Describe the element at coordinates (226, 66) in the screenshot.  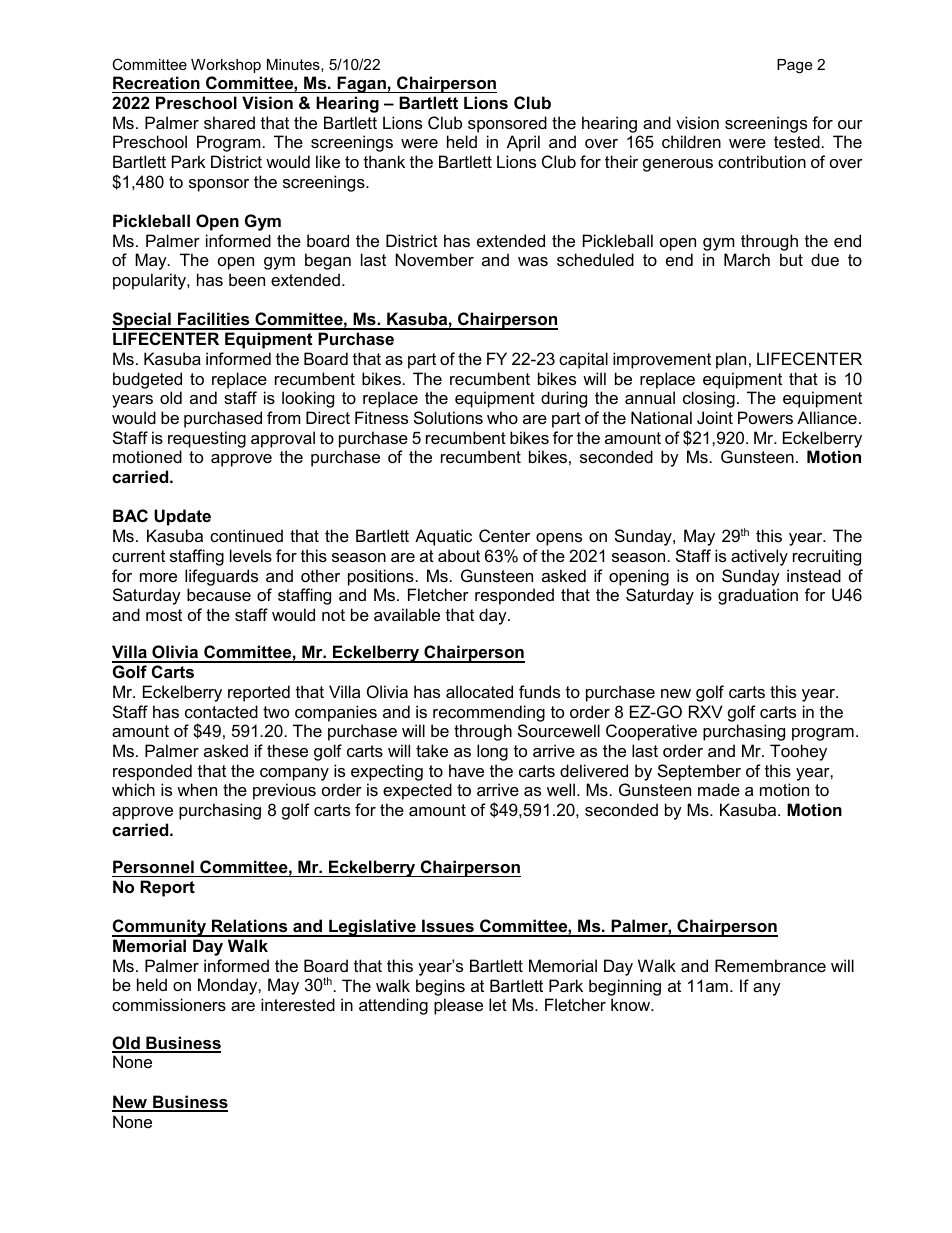
I see `Workshop` at that location.
